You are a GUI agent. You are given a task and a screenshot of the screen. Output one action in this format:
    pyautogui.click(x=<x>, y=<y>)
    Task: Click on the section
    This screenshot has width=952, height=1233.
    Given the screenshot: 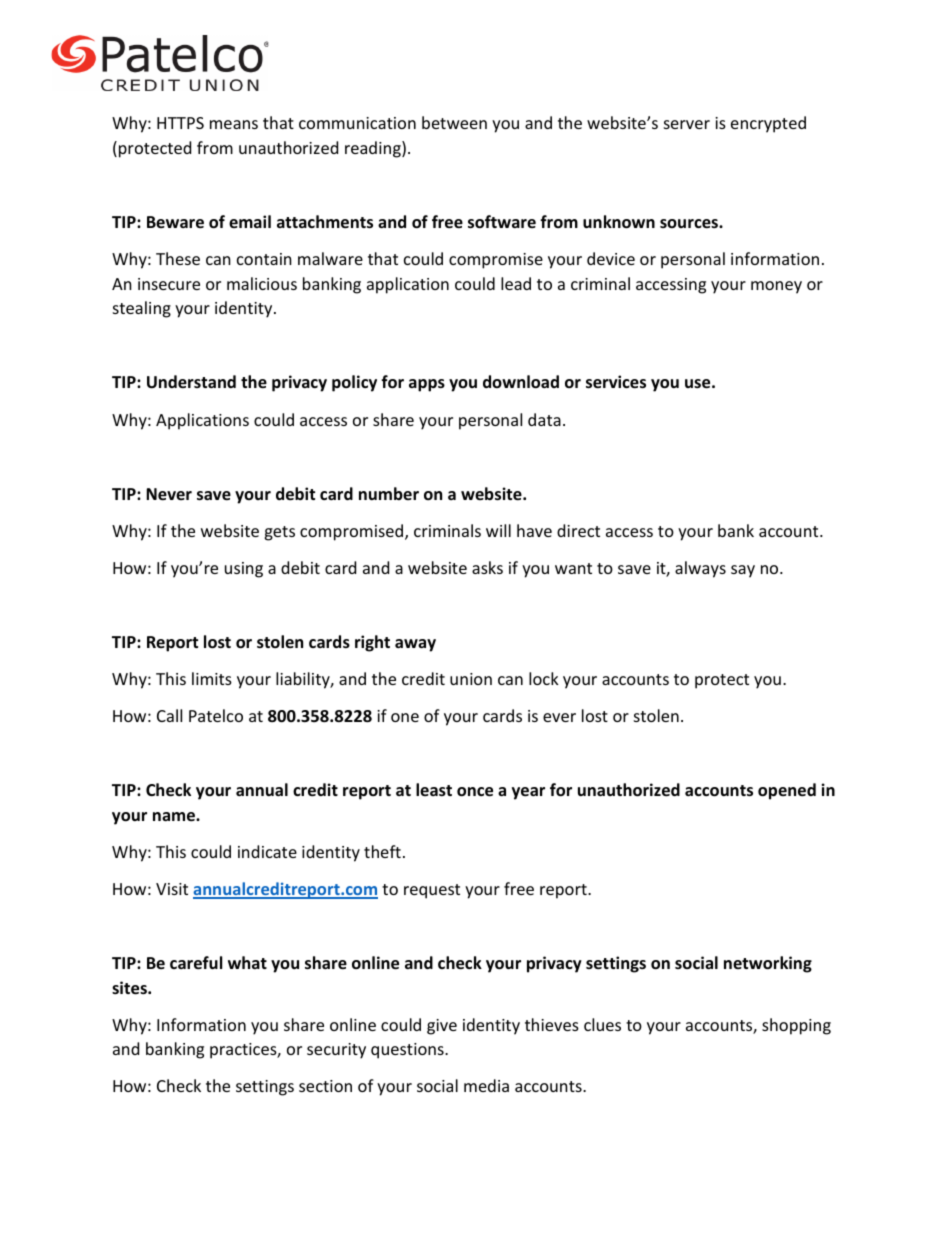 What is the action you would take?
    pyautogui.click(x=325, y=1086)
